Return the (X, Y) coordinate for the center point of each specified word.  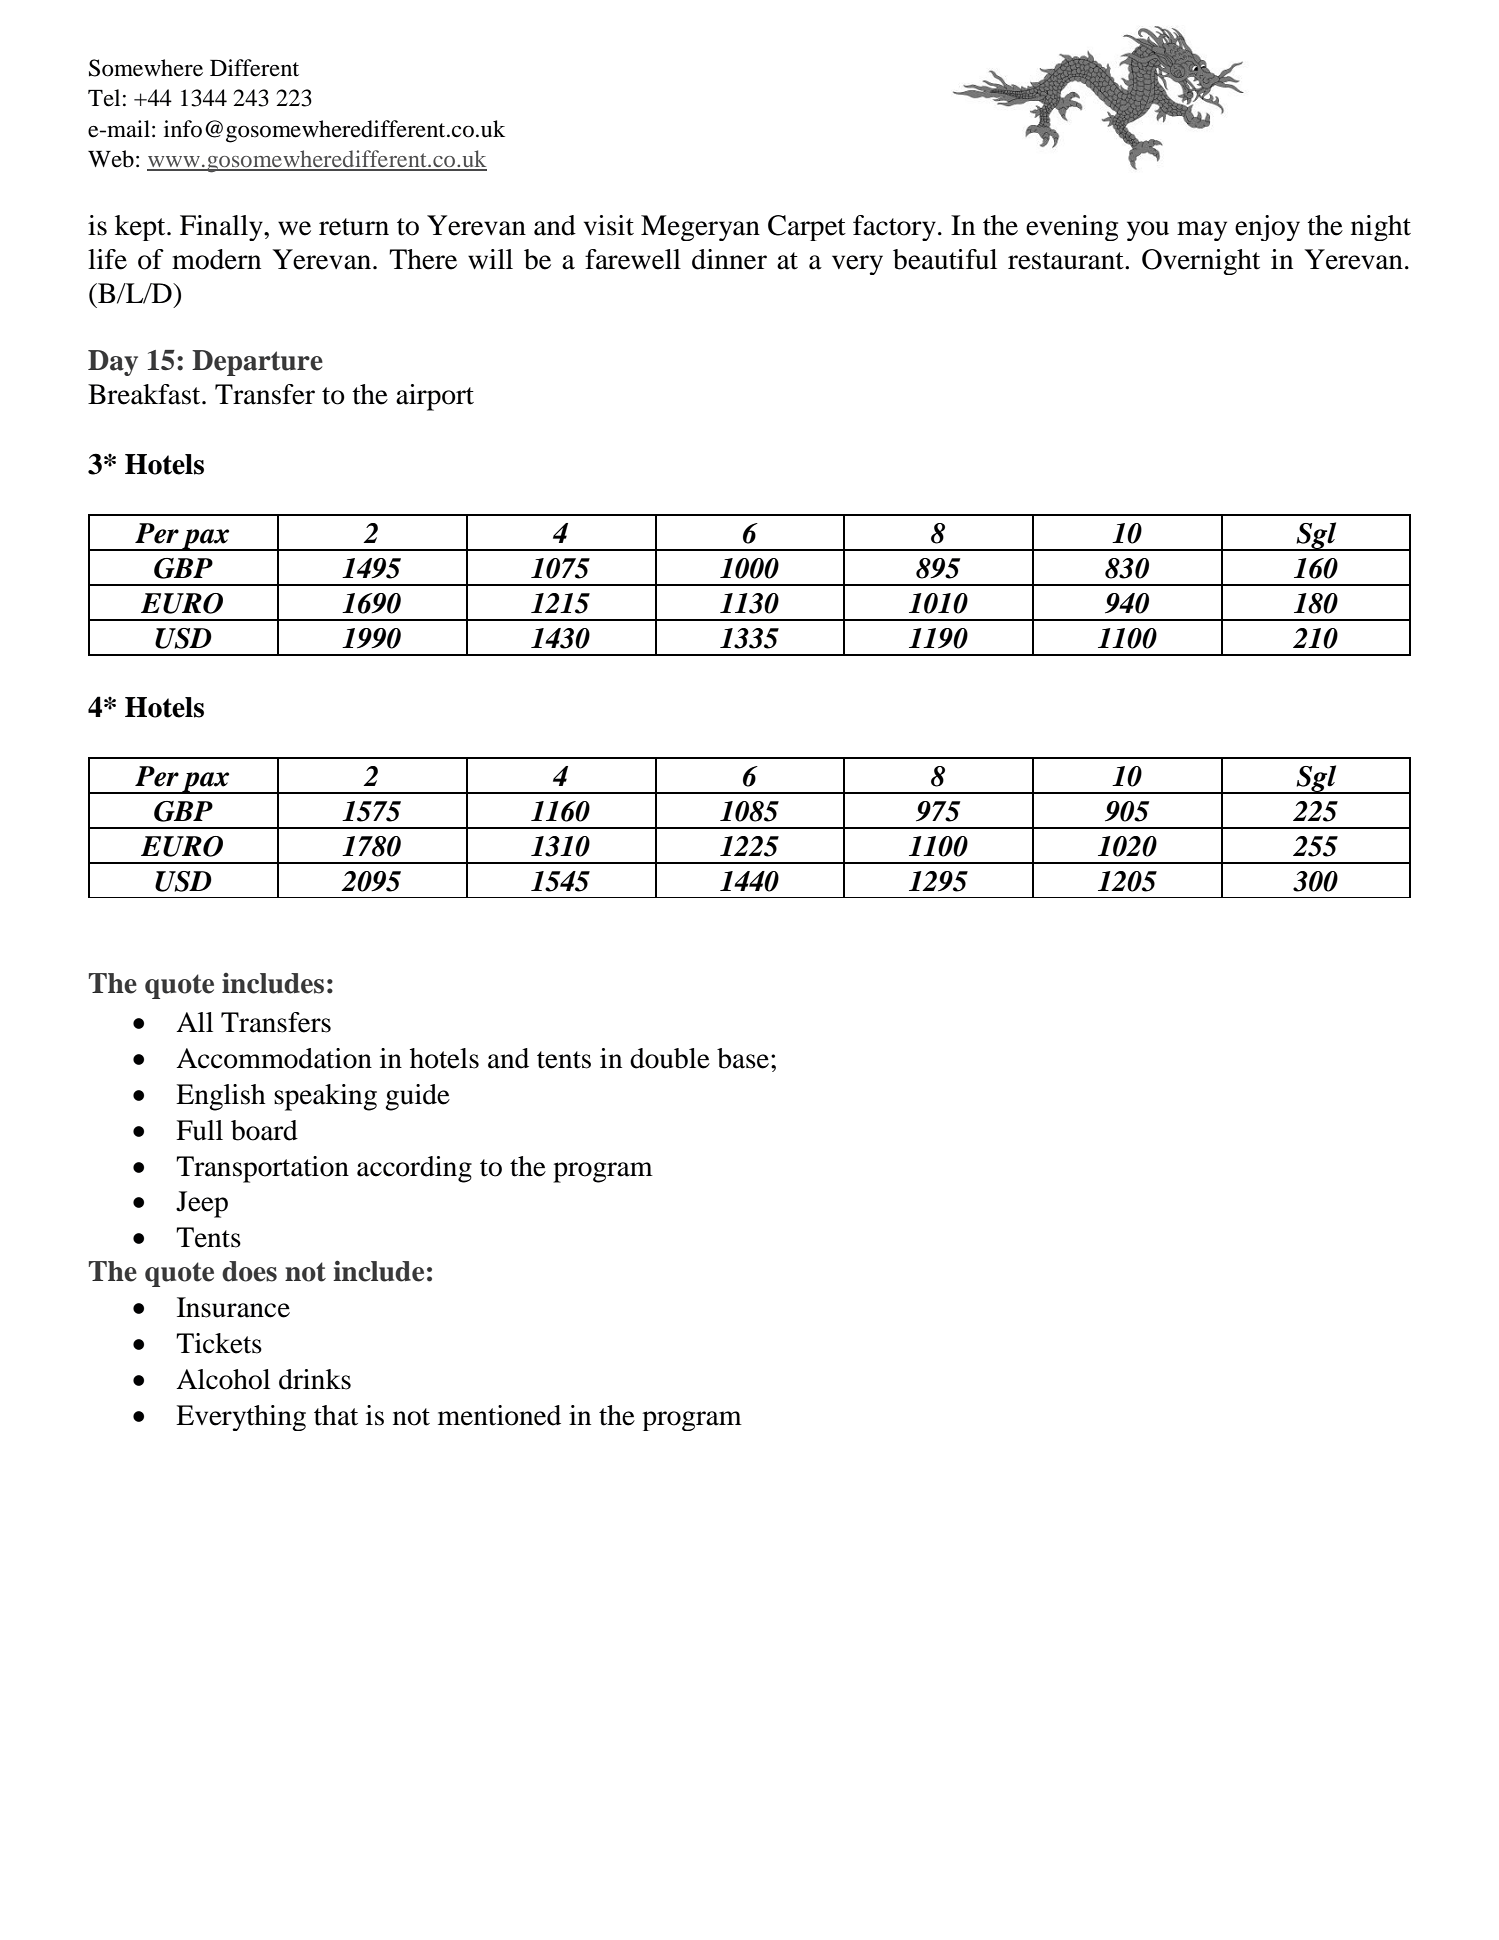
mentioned (499, 1415)
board (264, 1130)
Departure (257, 363)
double (670, 1058)
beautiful (945, 259)
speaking (325, 1097)
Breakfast (145, 394)
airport (435, 397)
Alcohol (223, 1379)
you (1148, 231)
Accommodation (274, 1058)
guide (417, 1097)
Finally (222, 228)
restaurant (1067, 261)
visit (609, 225)
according (414, 1169)
